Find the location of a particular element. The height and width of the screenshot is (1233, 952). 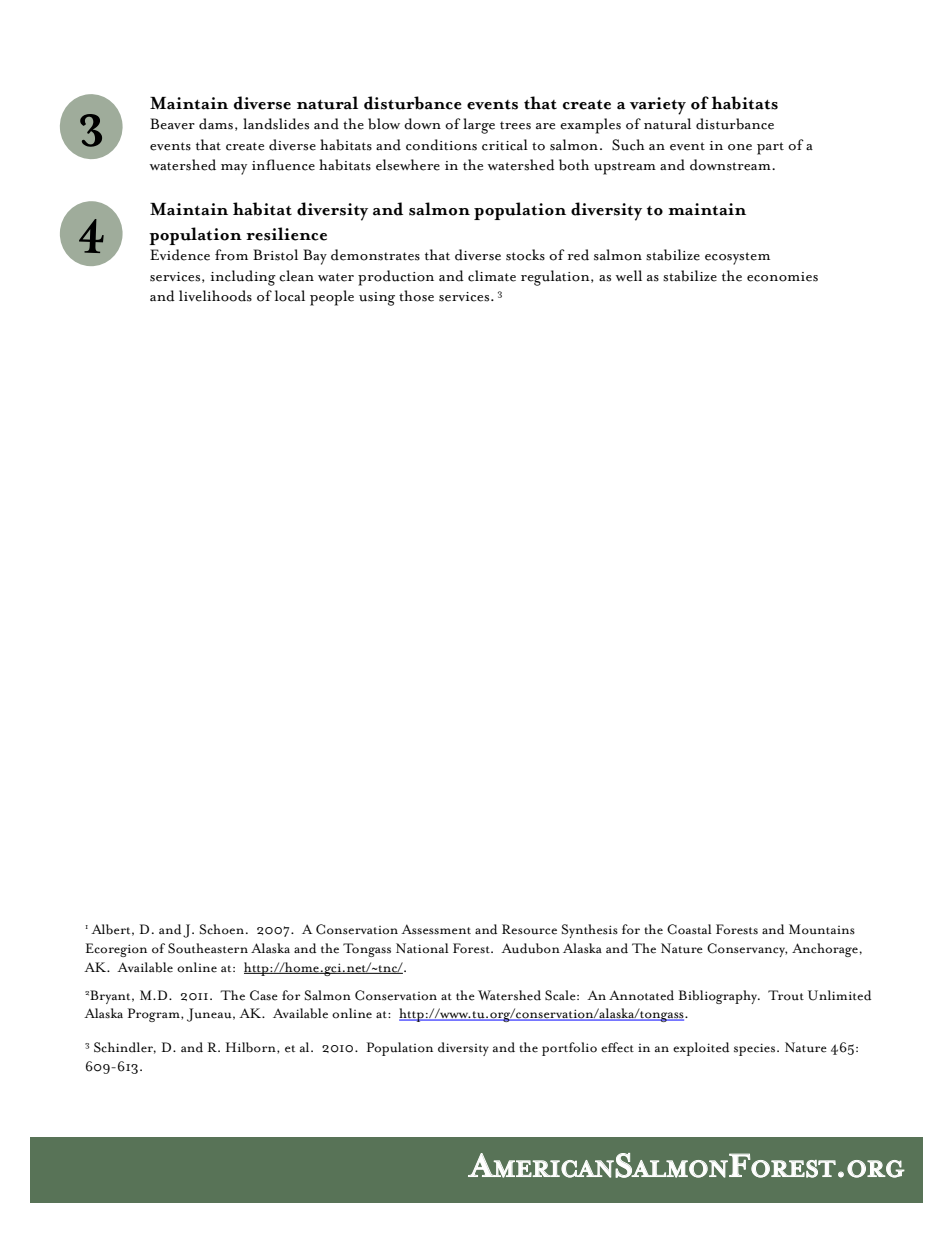

economies is located at coordinates (782, 277).
